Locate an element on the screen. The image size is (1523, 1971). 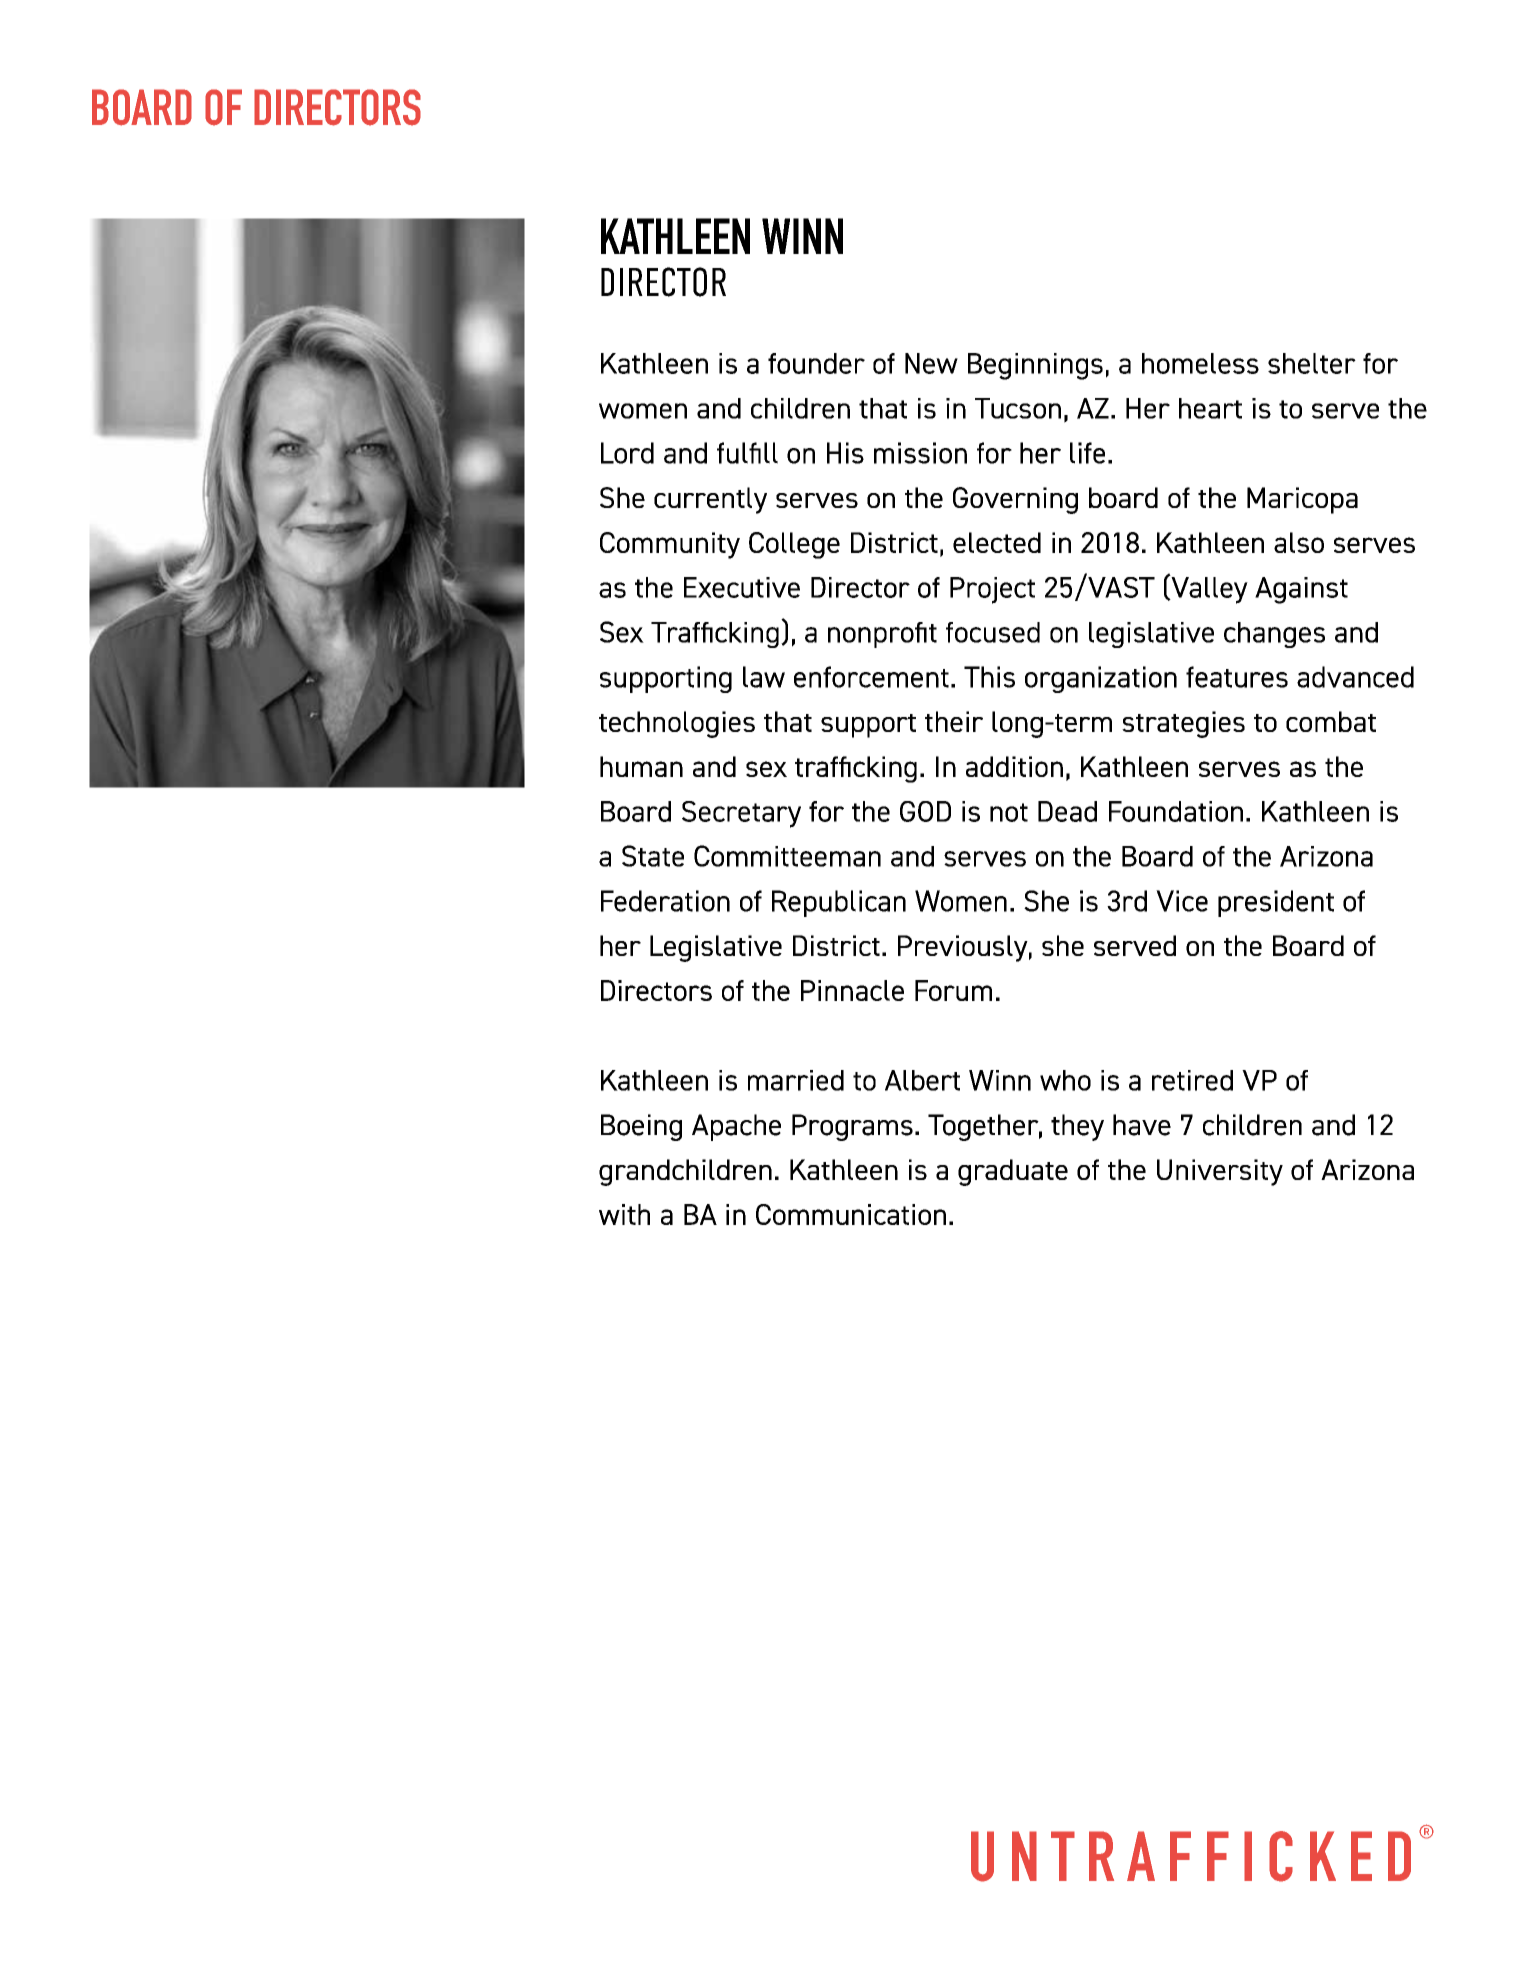
graduate is located at coordinates (1013, 1172).
